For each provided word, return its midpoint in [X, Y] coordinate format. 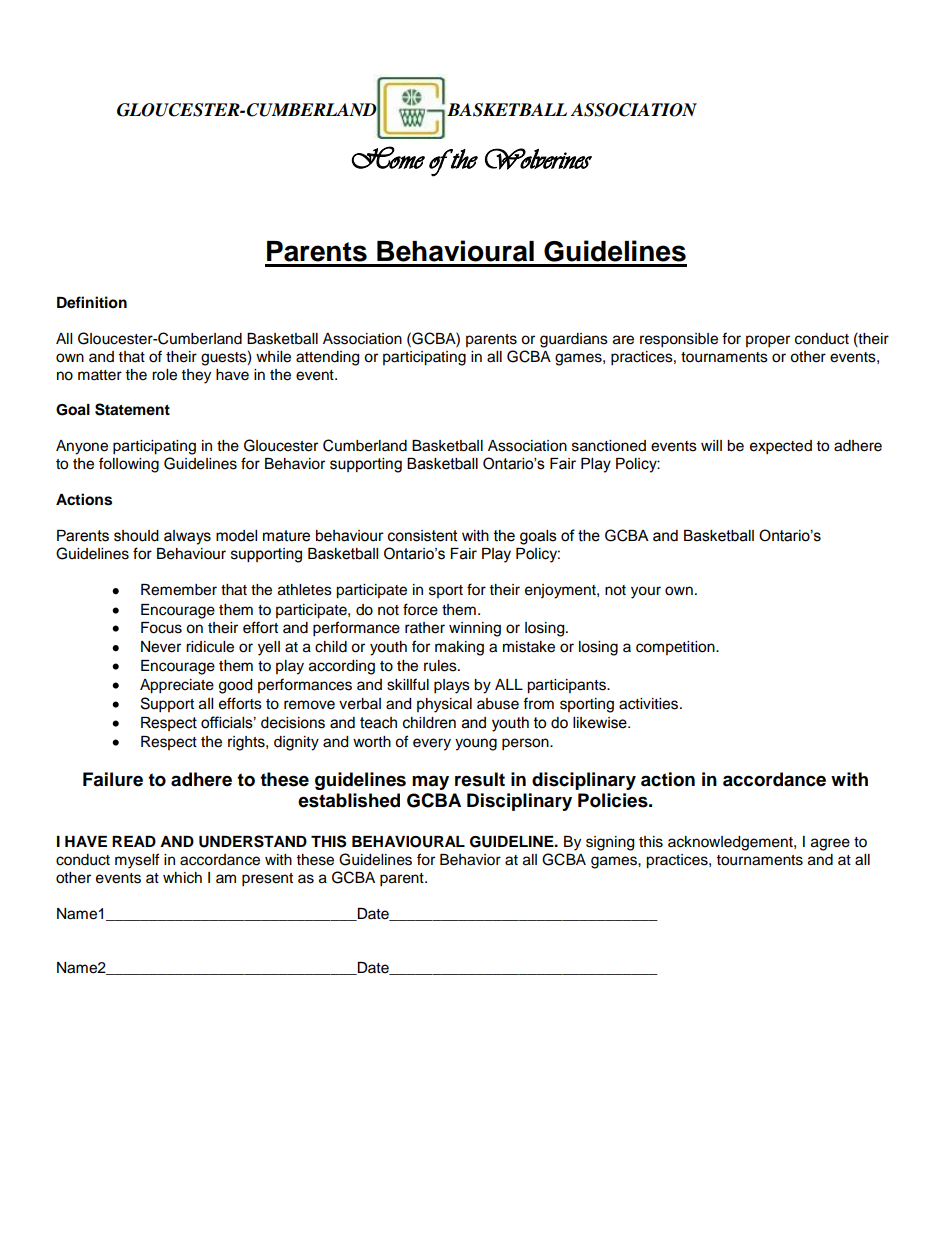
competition [676, 648]
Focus [161, 628]
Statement [132, 409]
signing [610, 843]
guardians [574, 340]
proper [768, 341]
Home [388, 157]
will [711, 445]
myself [137, 861]
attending [327, 358]
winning [475, 629]
